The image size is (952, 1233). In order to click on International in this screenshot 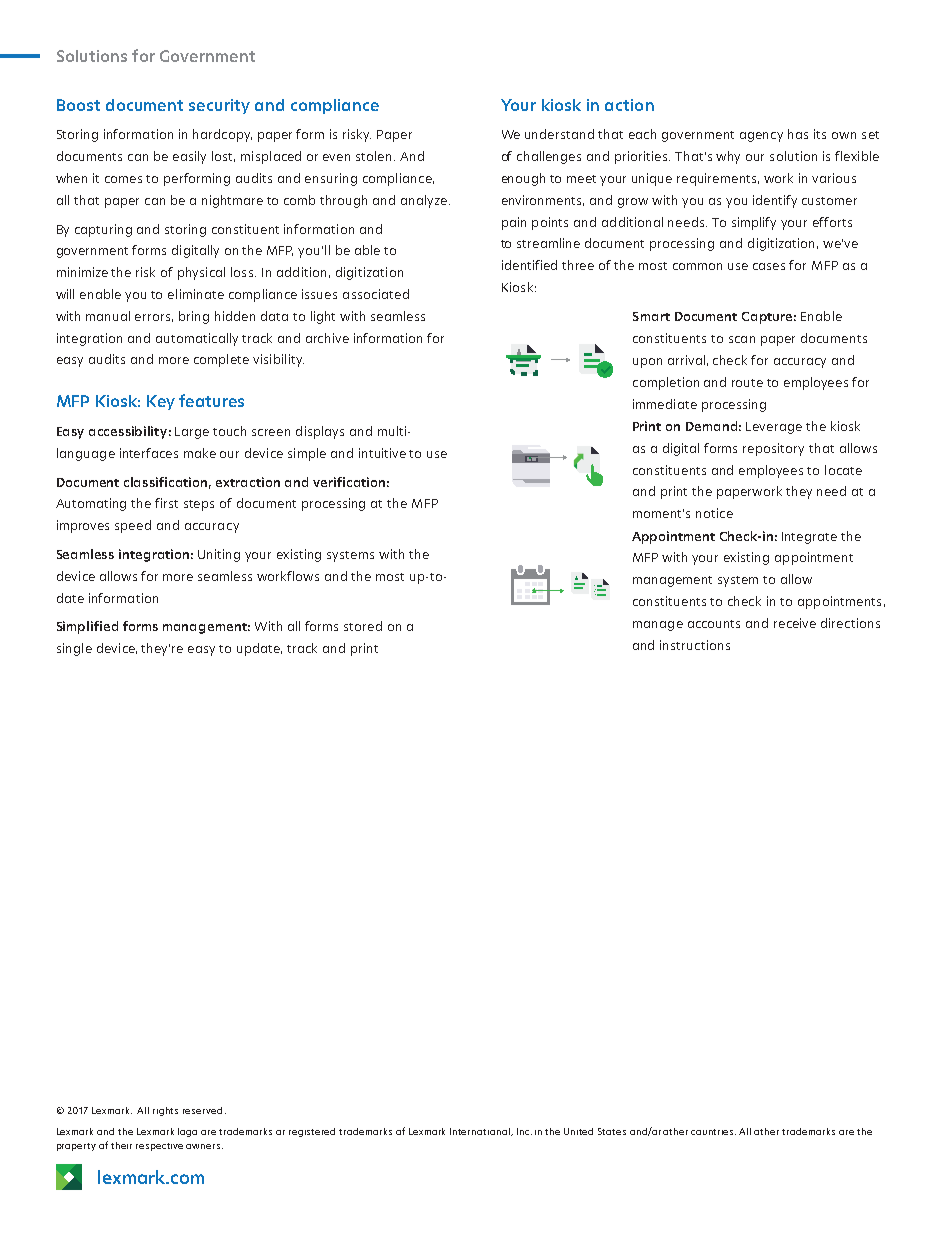, I will do `click(481, 1132)`.
